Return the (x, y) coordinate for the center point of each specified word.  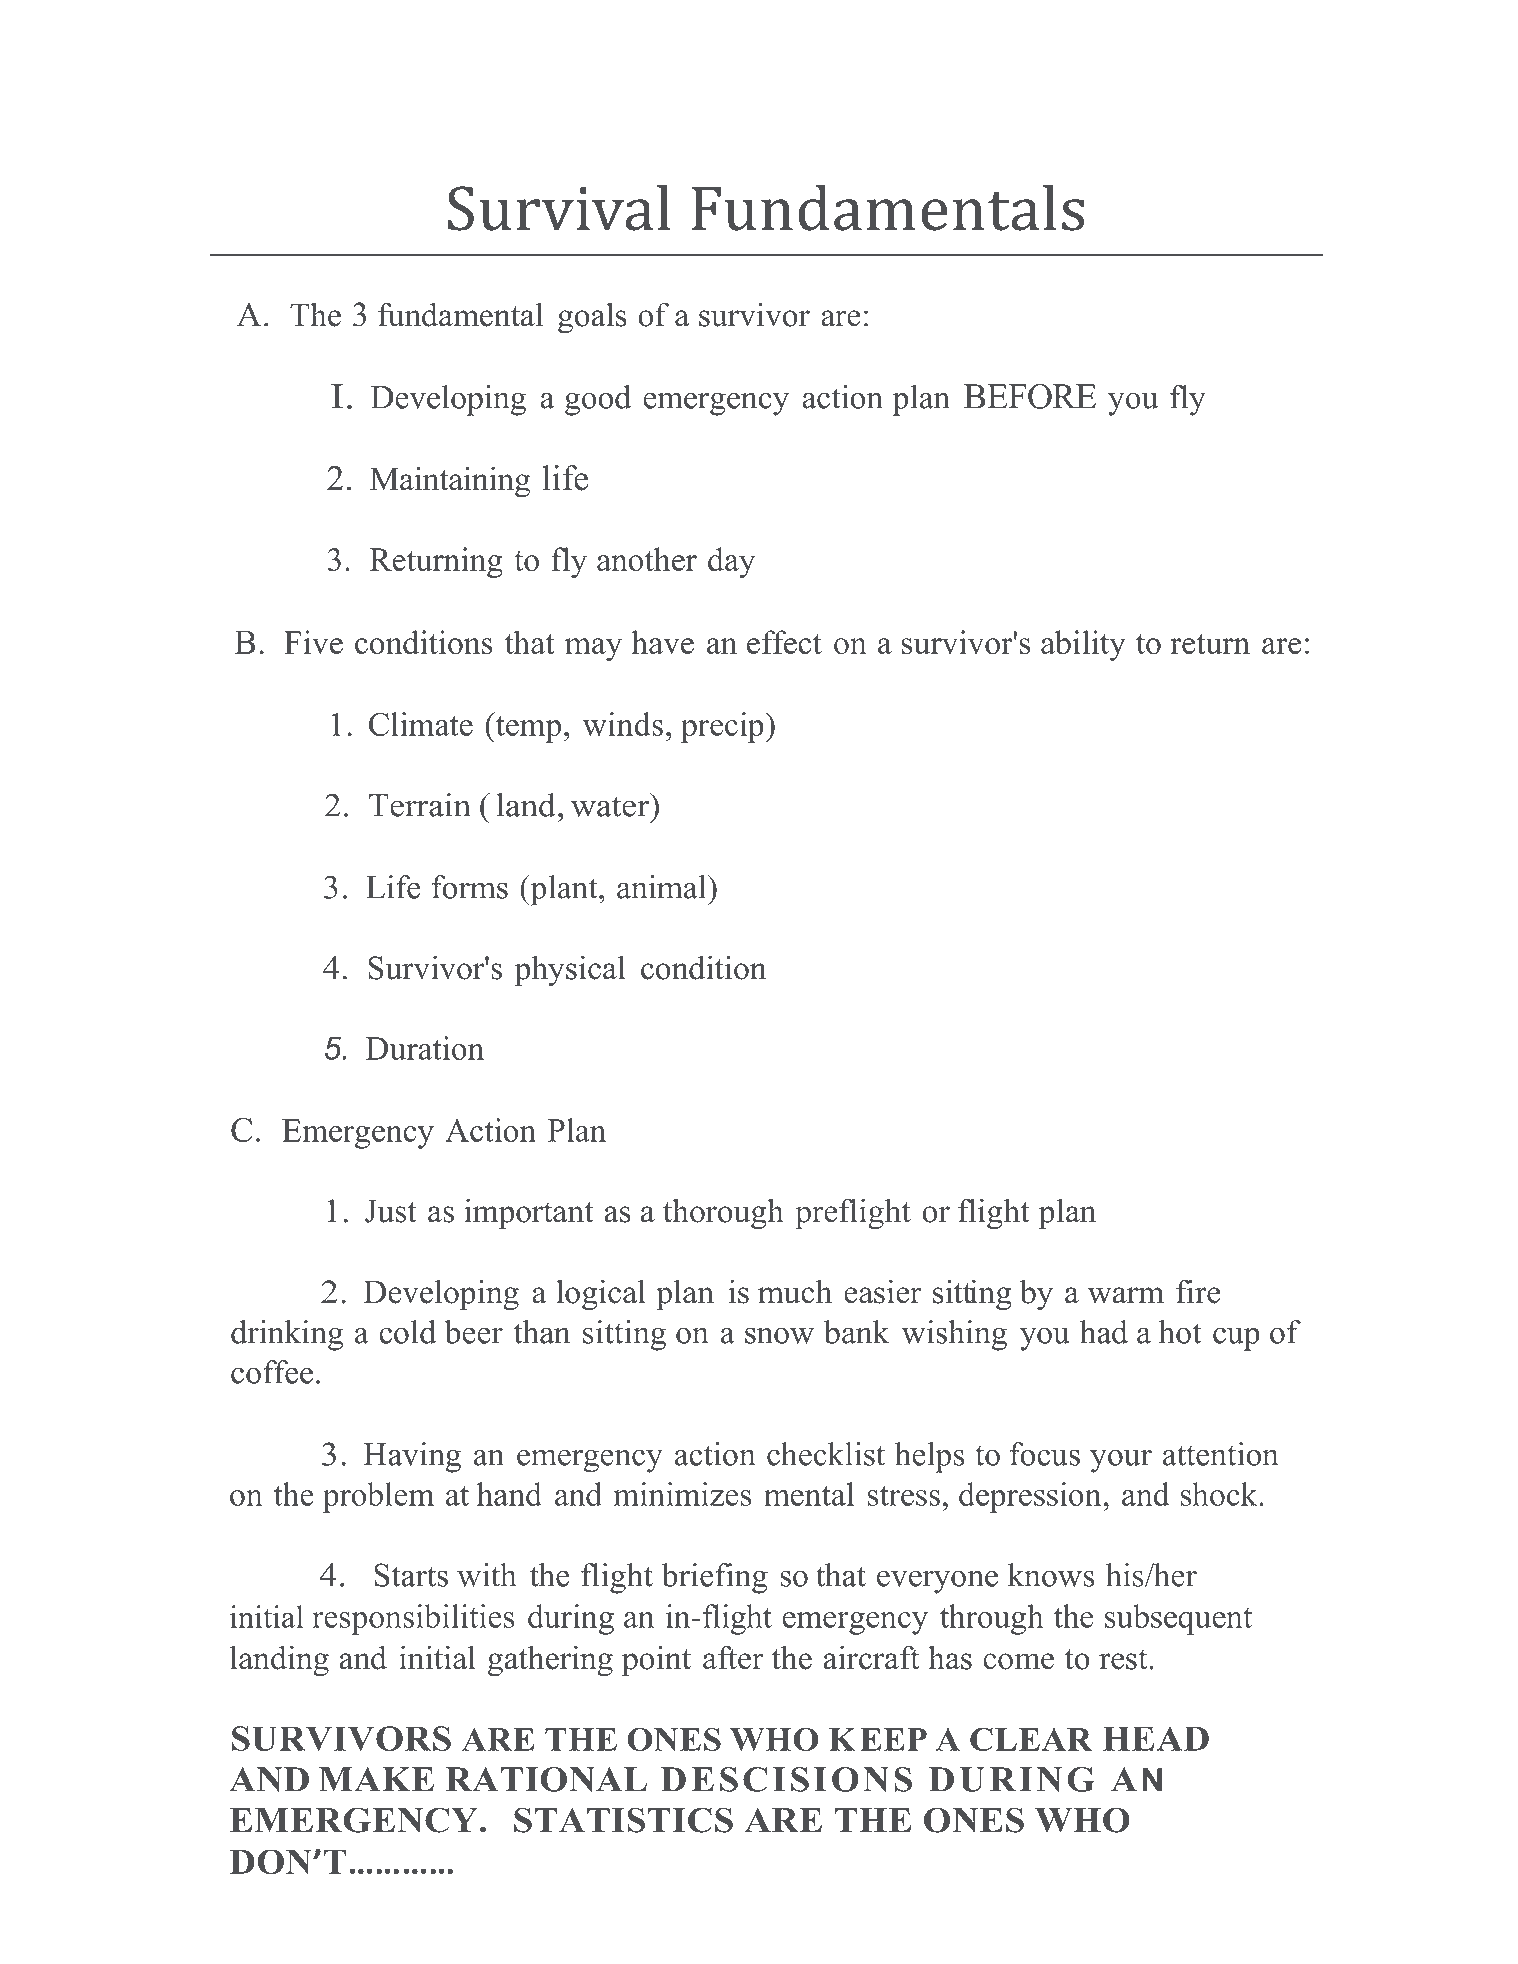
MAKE (376, 1779)
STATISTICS (623, 1820)
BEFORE (1030, 396)
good (598, 400)
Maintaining (450, 482)
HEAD (1156, 1738)
